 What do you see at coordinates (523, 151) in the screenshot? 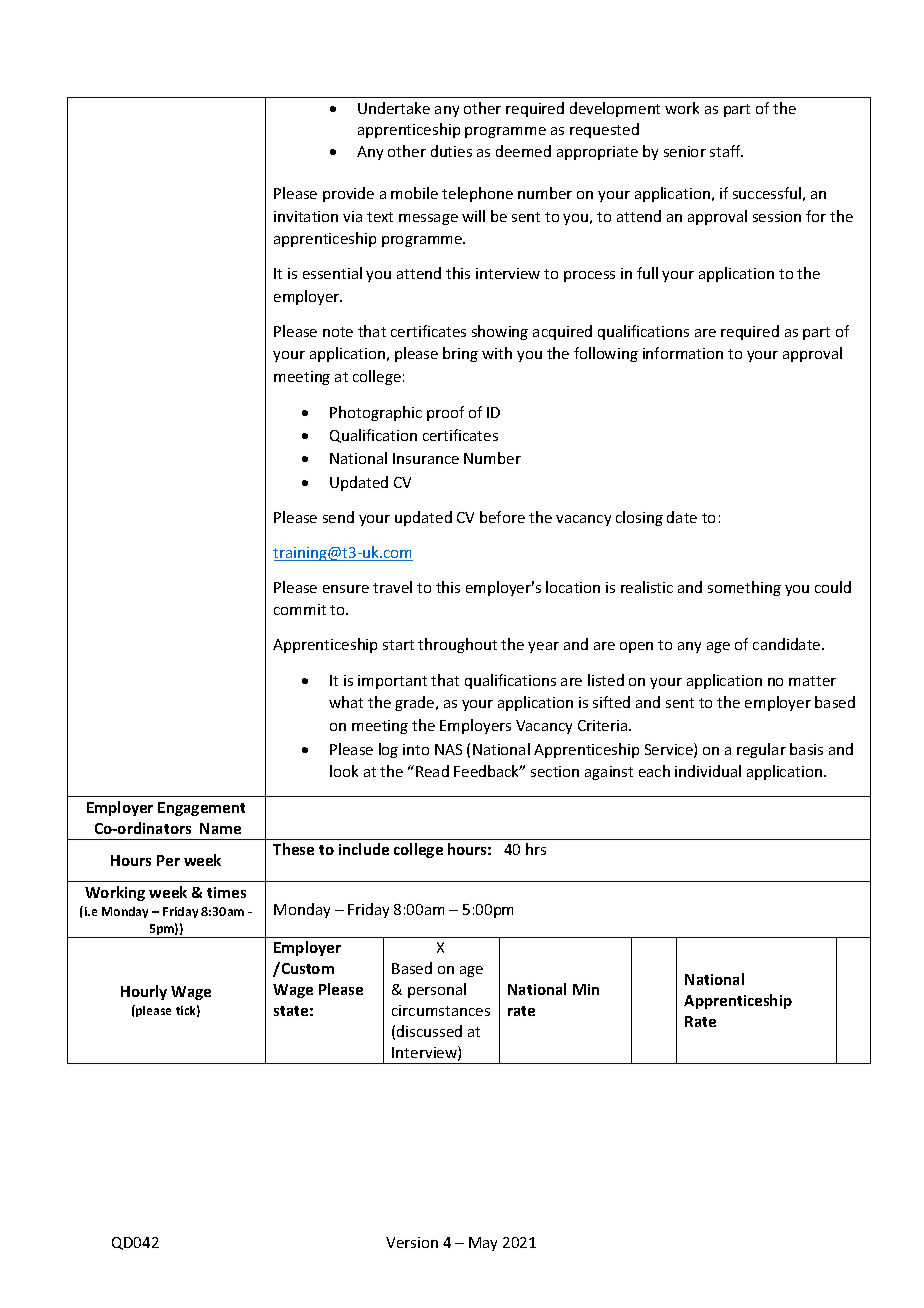
I see `deemed` at bounding box center [523, 151].
